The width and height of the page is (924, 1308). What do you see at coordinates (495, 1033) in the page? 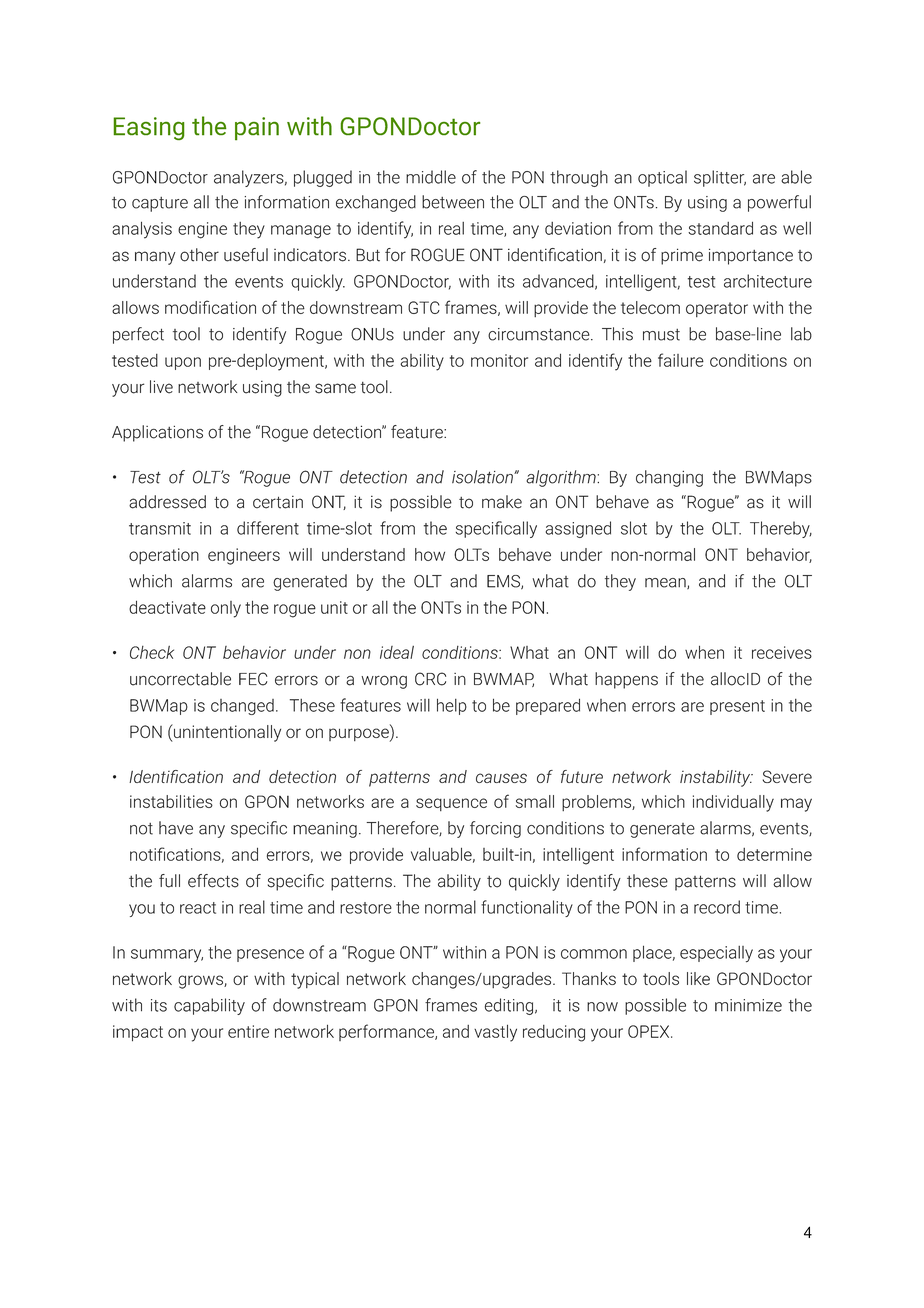
I see `vastly` at bounding box center [495, 1033].
